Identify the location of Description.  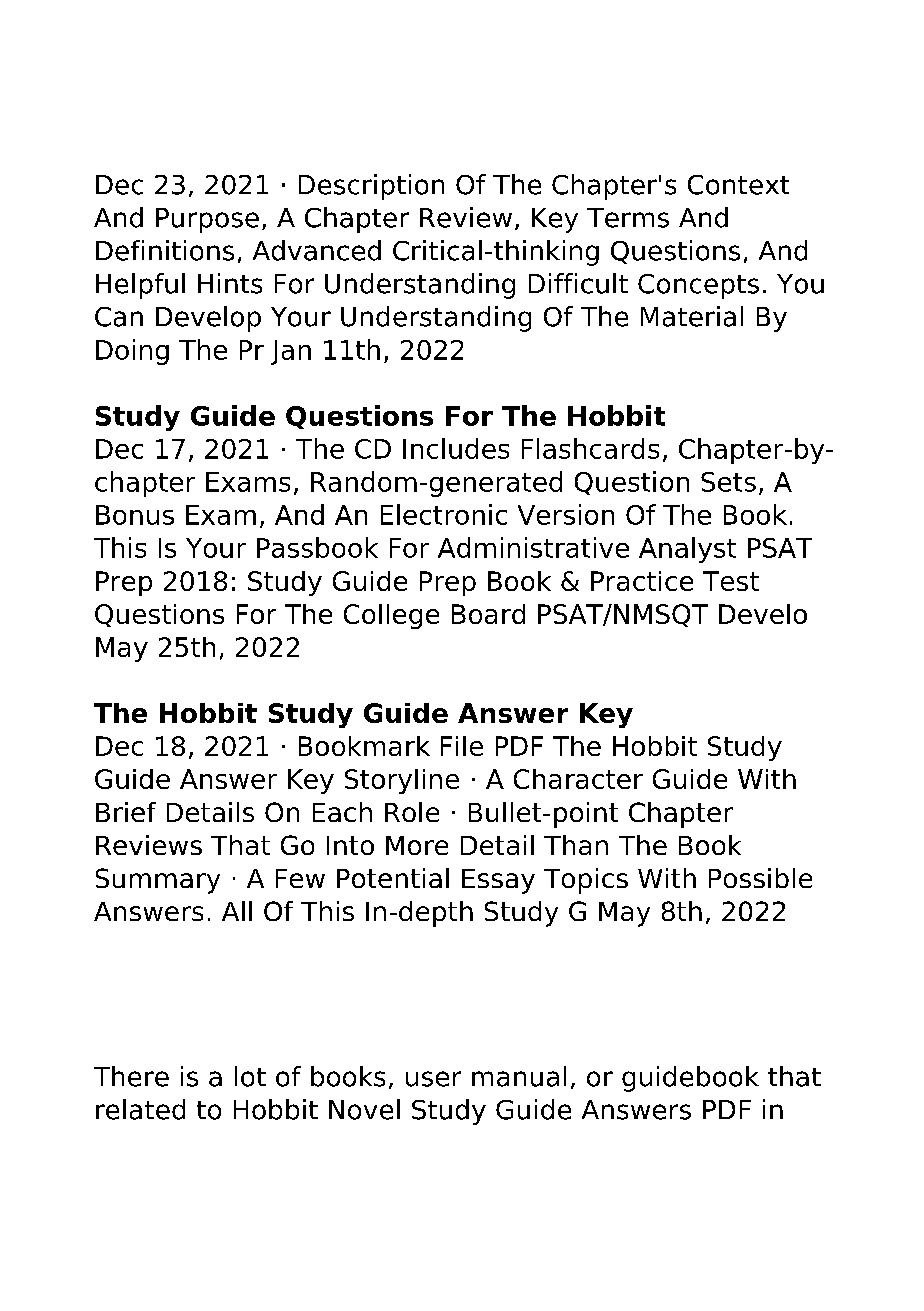
(371, 187).
